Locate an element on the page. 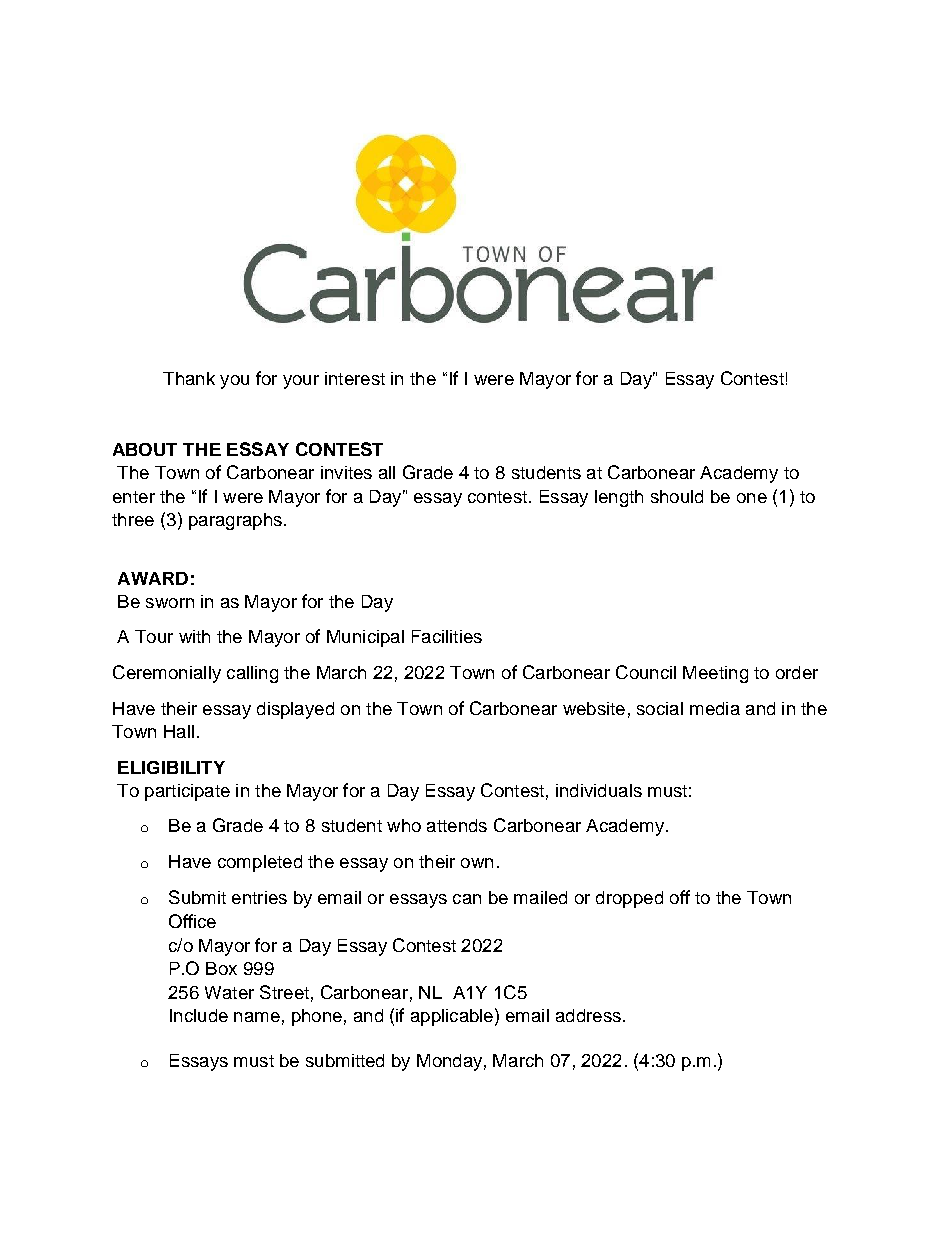 The height and width of the image is (1233, 952). attends is located at coordinates (457, 825).
